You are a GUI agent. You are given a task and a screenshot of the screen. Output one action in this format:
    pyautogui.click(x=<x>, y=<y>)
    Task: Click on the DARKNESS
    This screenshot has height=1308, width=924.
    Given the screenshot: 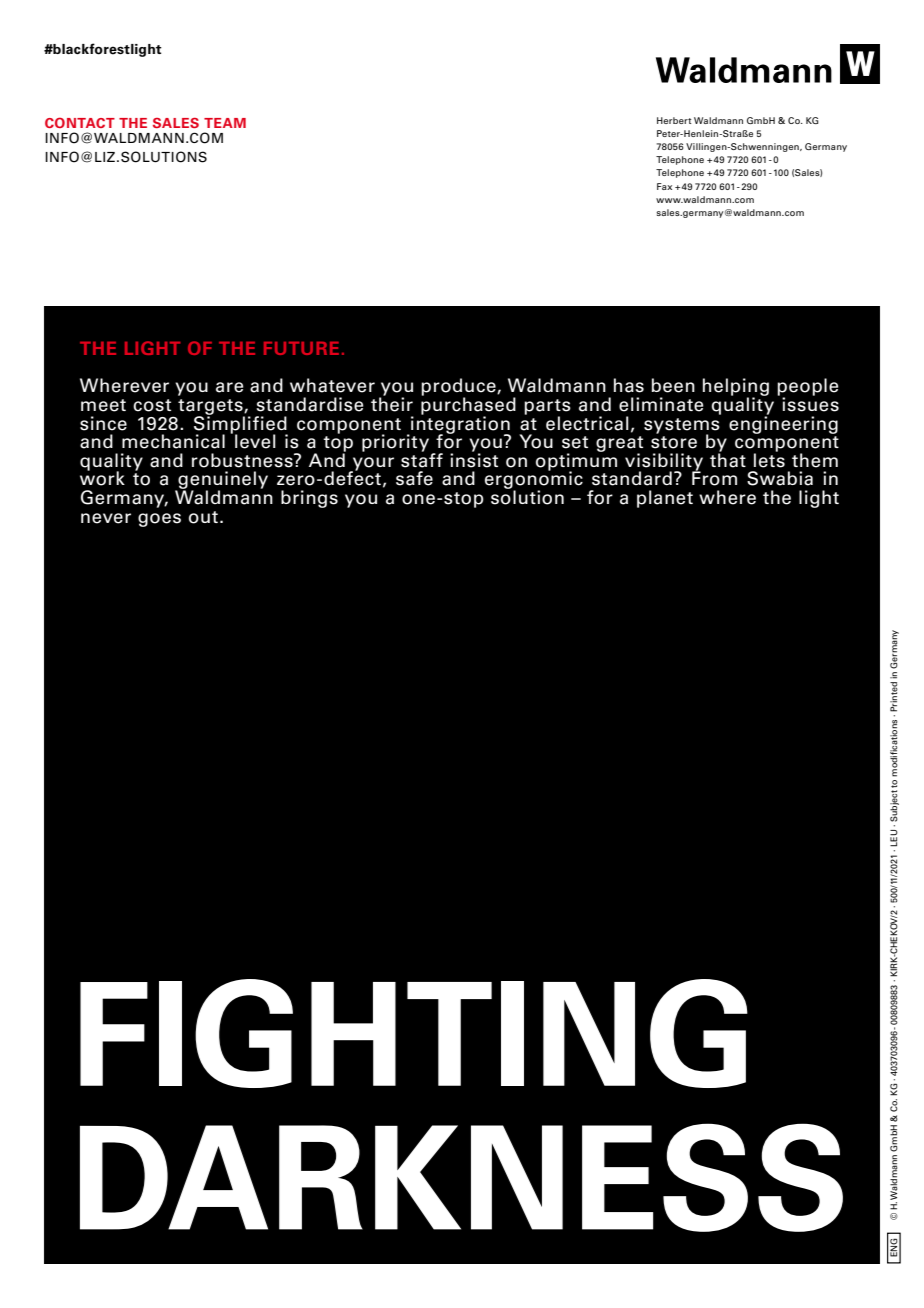 What is the action you would take?
    pyautogui.click(x=461, y=1177)
